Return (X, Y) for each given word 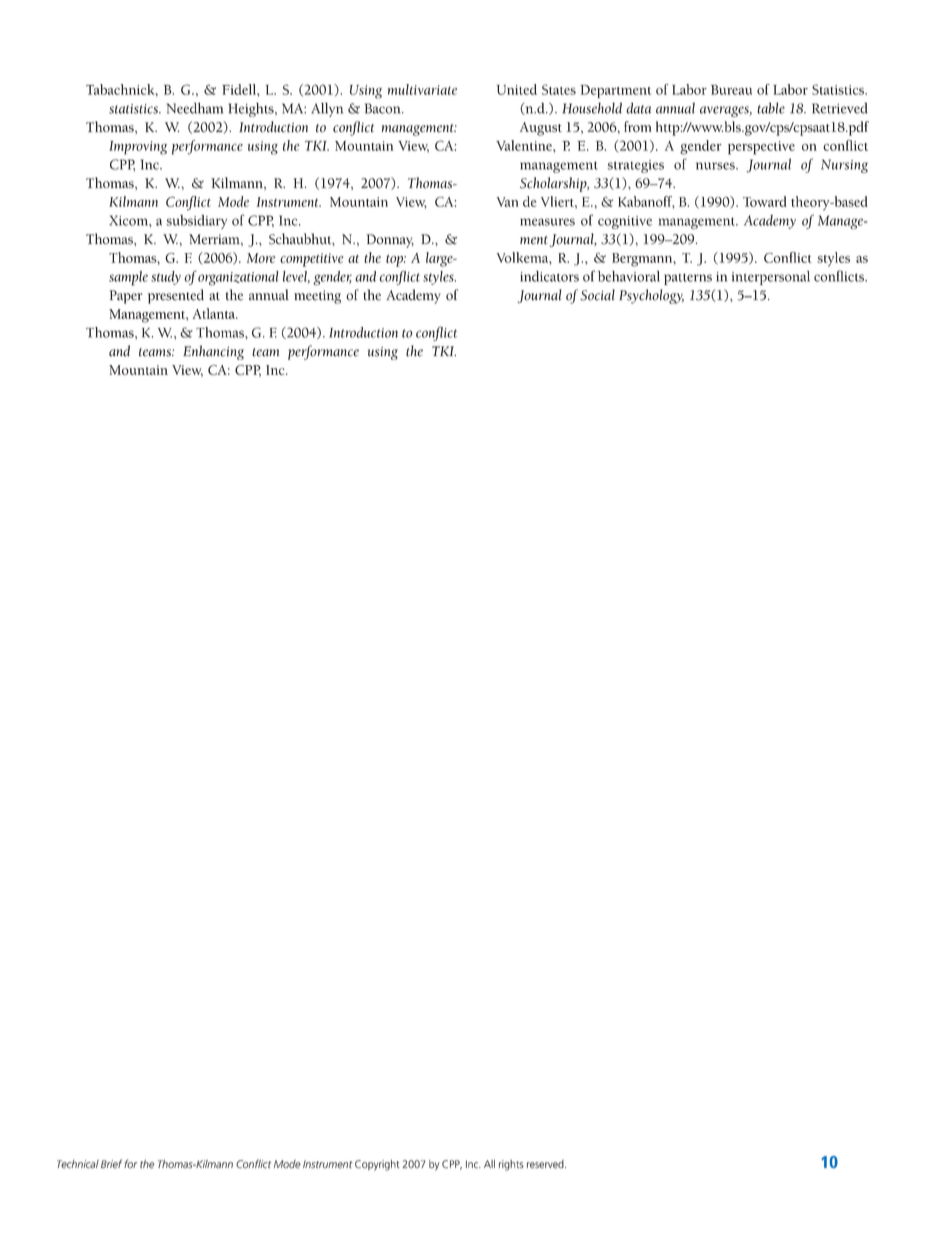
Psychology (651, 296)
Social (597, 295)
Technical (78, 1164)
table (771, 108)
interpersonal (771, 278)
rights (511, 1165)
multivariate (422, 89)
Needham (194, 108)
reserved (546, 1164)
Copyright (377, 1165)
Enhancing (213, 352)
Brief (111, 1164)
